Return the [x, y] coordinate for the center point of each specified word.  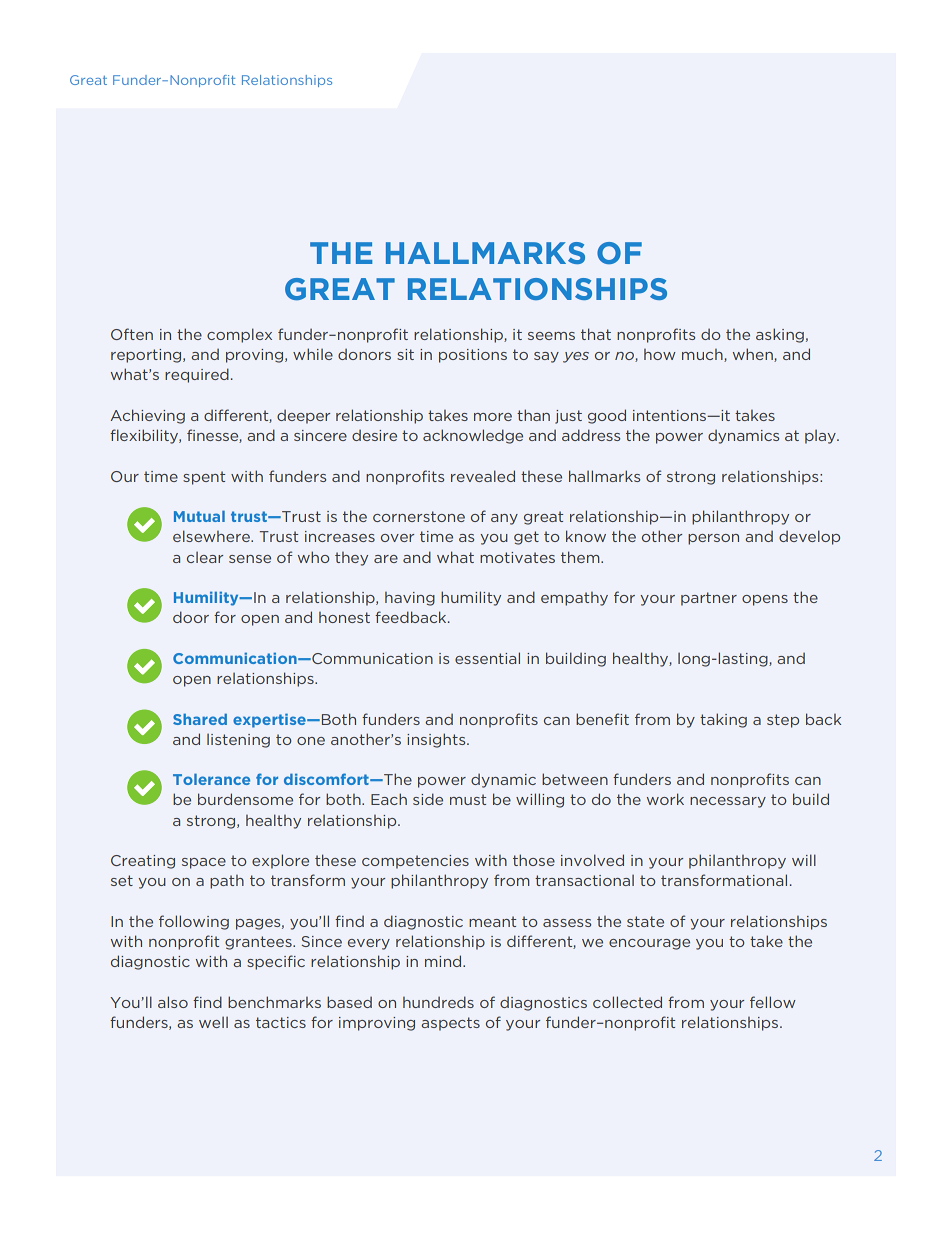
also [173, 1002]
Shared [200, 719]
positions [473, 356]
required [197, 375]
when [754, 355]
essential [487, 658]
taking [723, 720]
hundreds [438, 1002]
